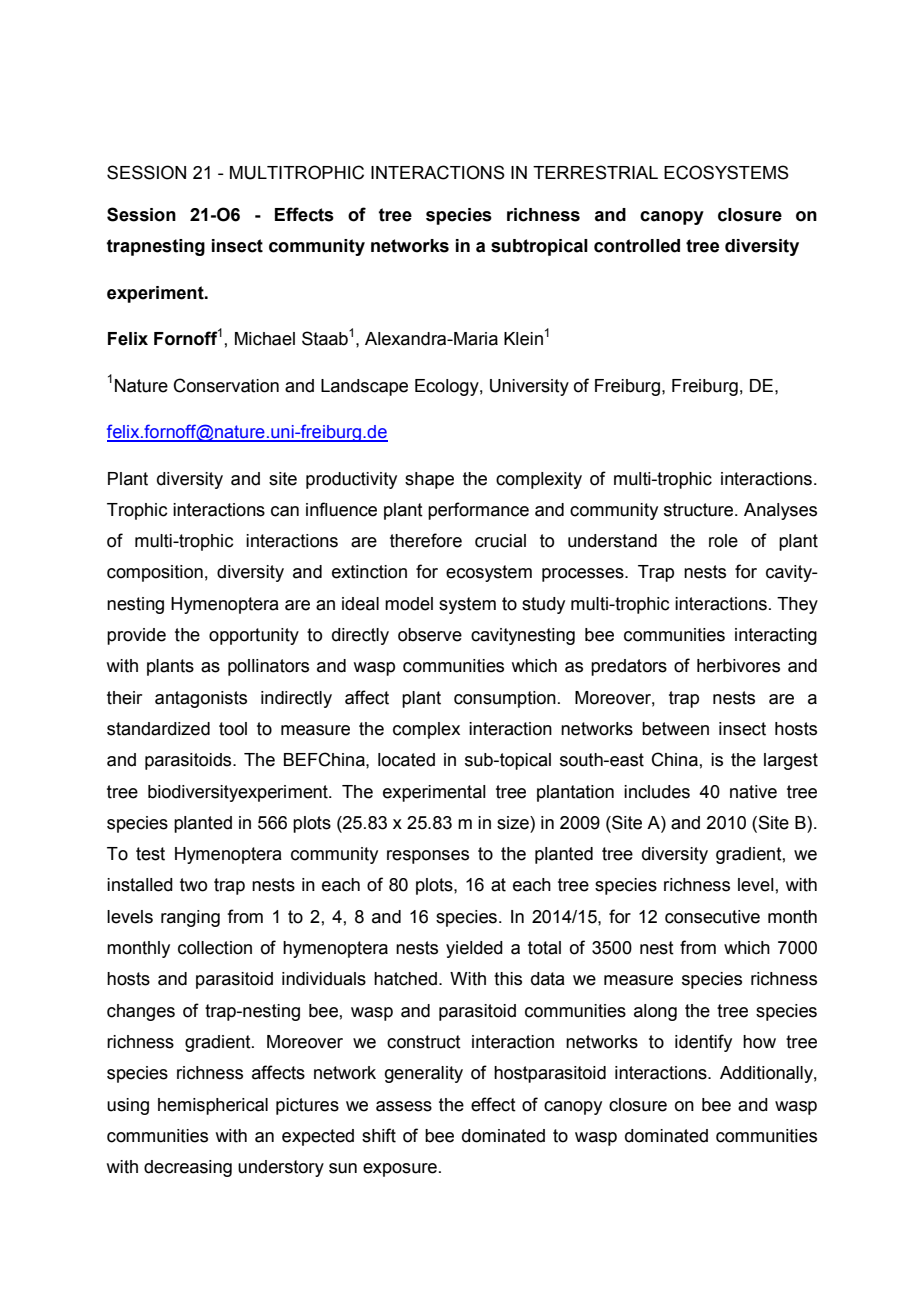 The height and width of the page is (1308, 924). I want to click on assess, so click(404, 1106).
